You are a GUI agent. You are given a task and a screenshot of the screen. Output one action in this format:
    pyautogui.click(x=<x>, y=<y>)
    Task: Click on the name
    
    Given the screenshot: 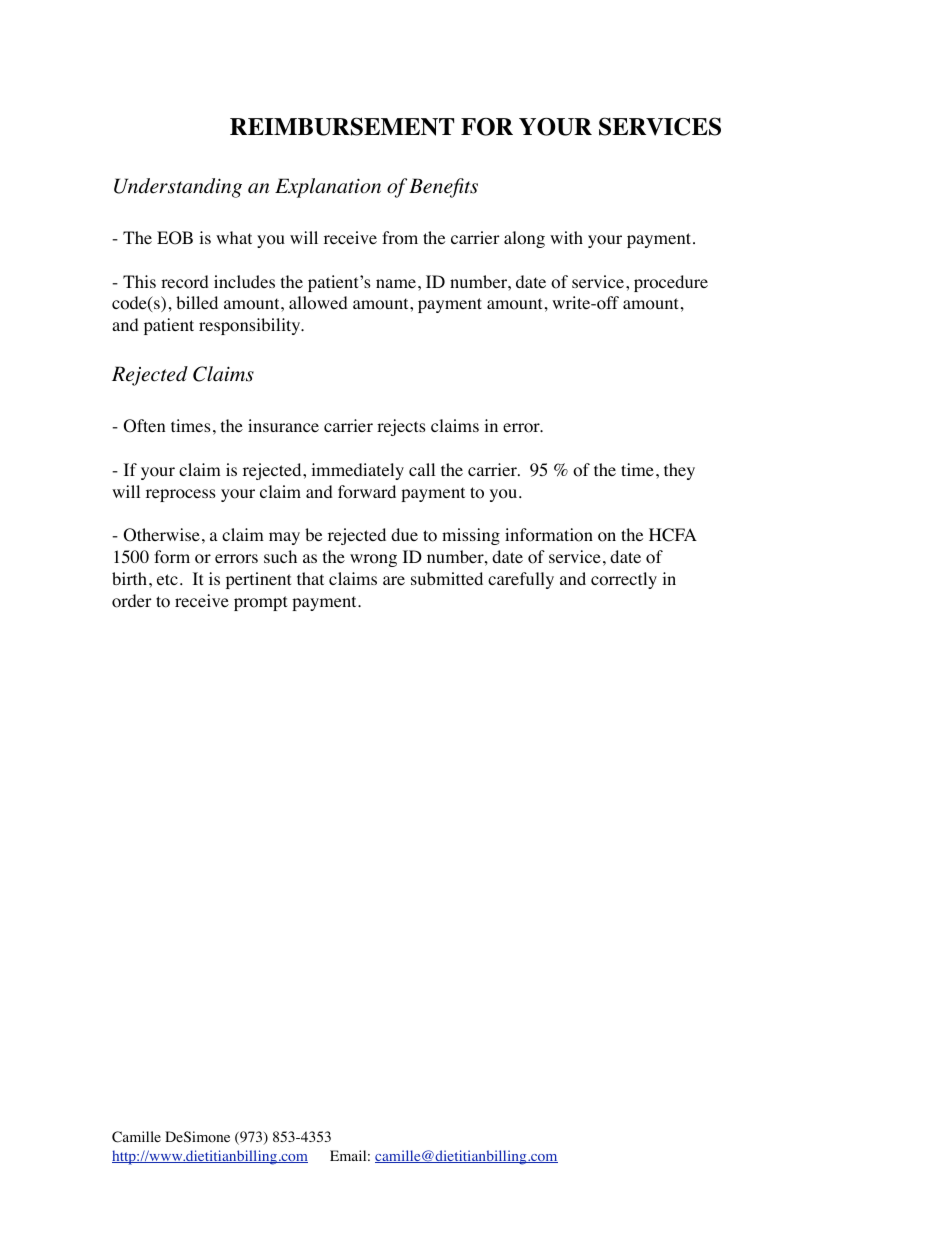 What is the action you would take?
    pyautogui.click(x=396, y=283)
